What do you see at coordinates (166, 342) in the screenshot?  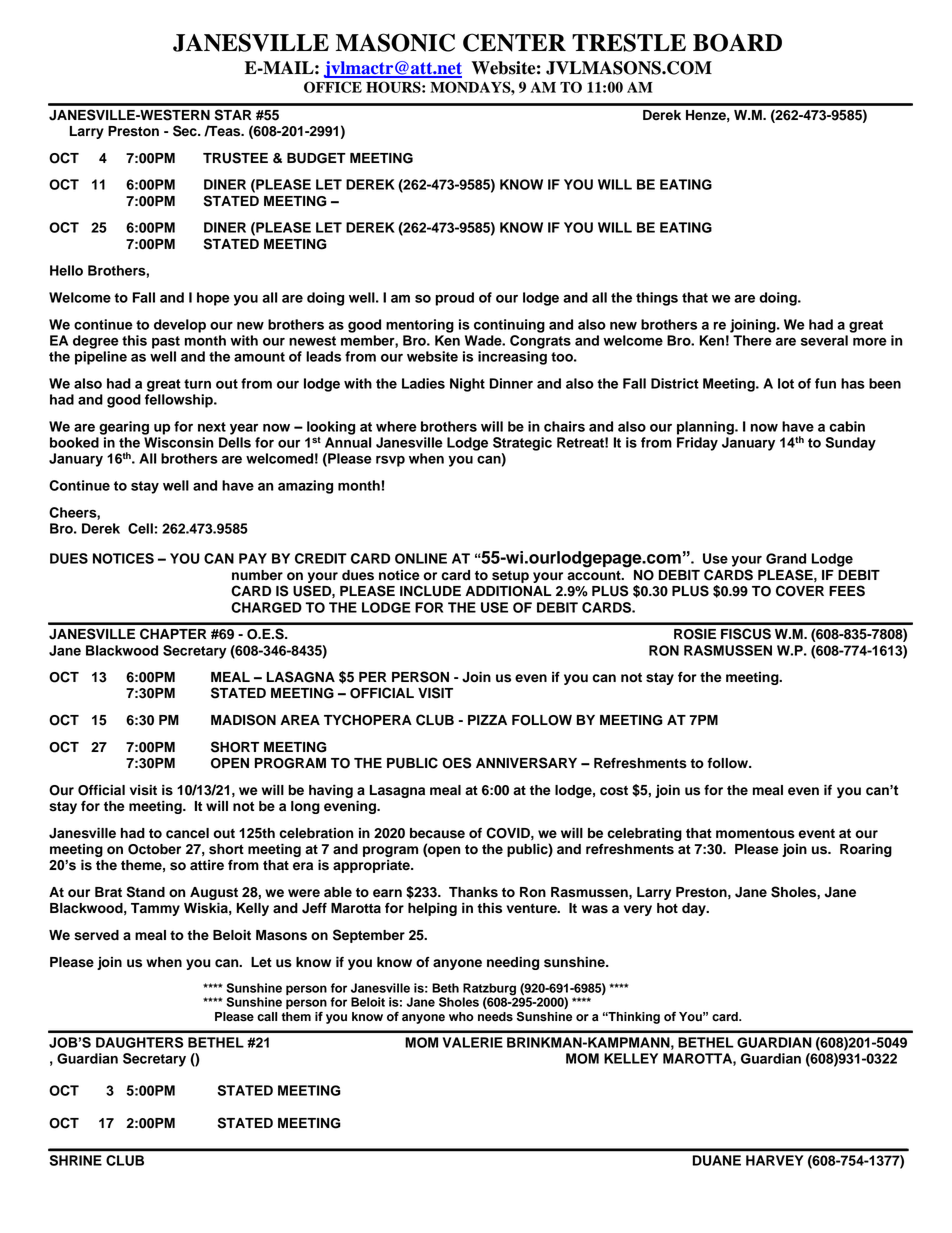 I see `past` at bounding box center [166, 342].
